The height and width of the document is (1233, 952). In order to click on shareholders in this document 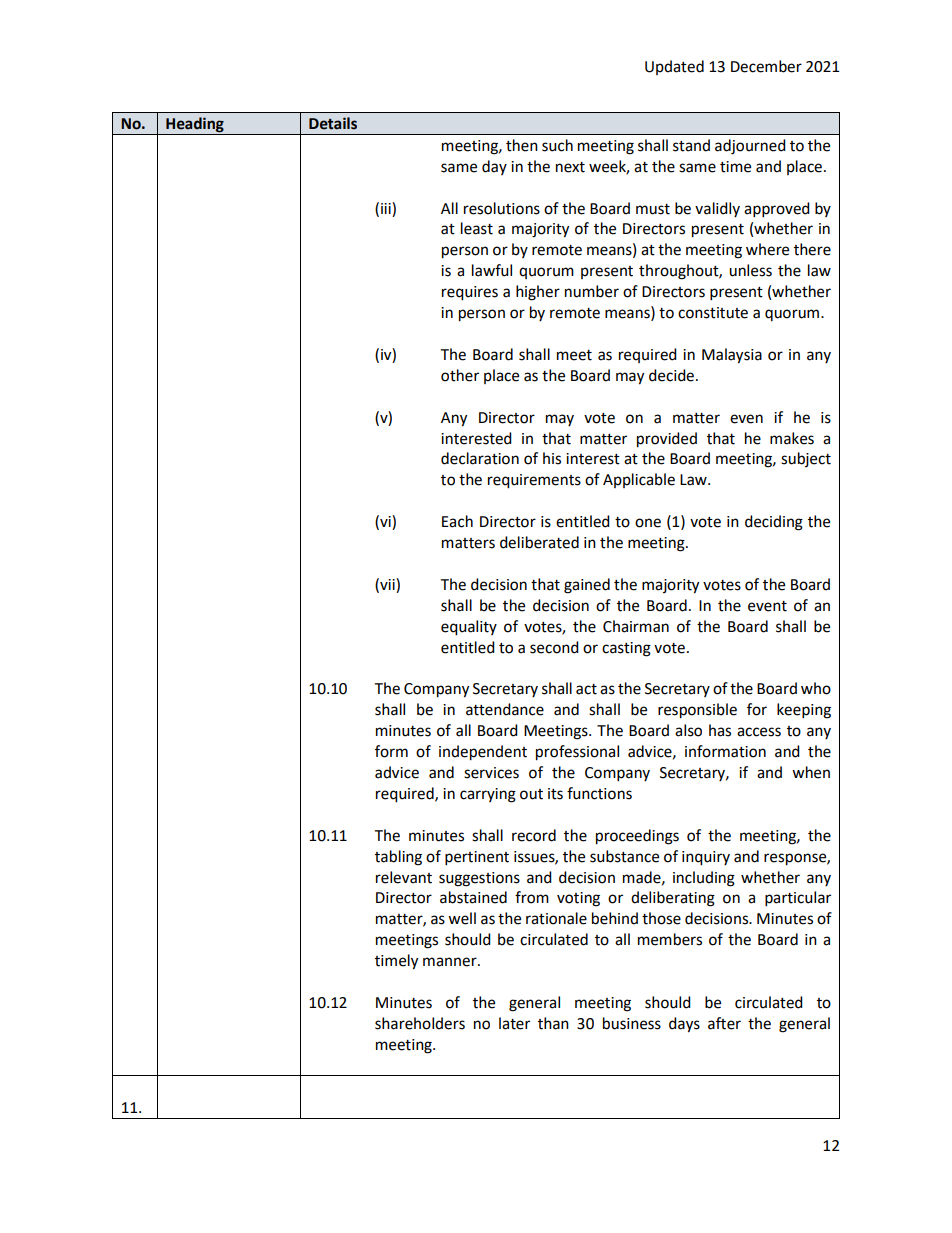, I will do `click(420, 1023)`.
